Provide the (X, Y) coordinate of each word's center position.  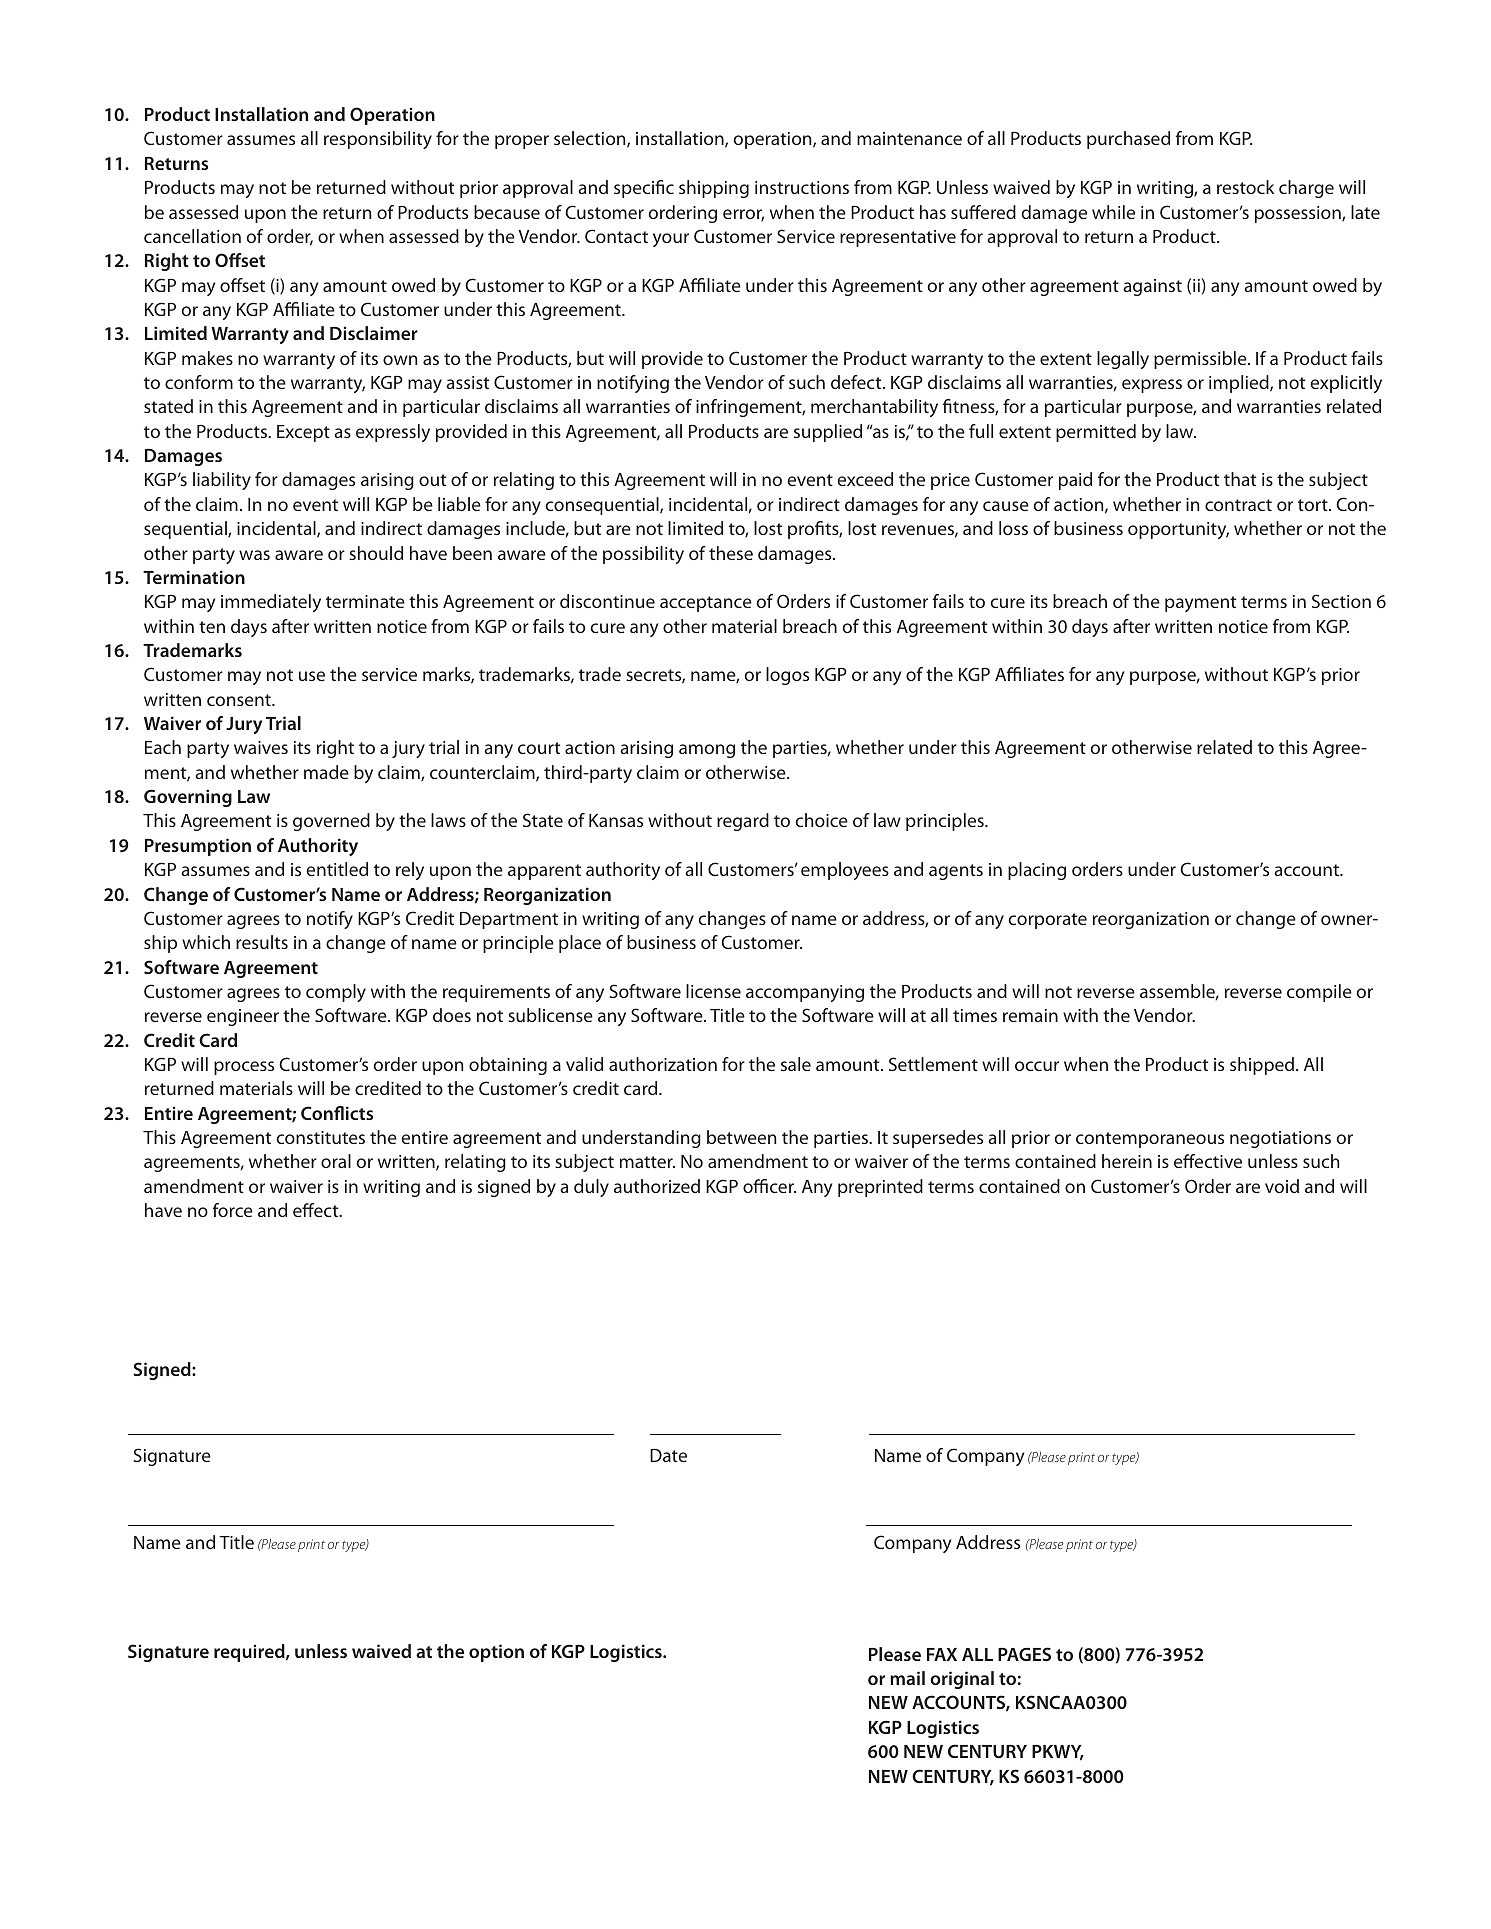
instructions (802, 187)
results (262, 942)
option (496, 1653)
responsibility (378, 140)
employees (845, 871)
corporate (1047, 921)
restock (1246, 187)
